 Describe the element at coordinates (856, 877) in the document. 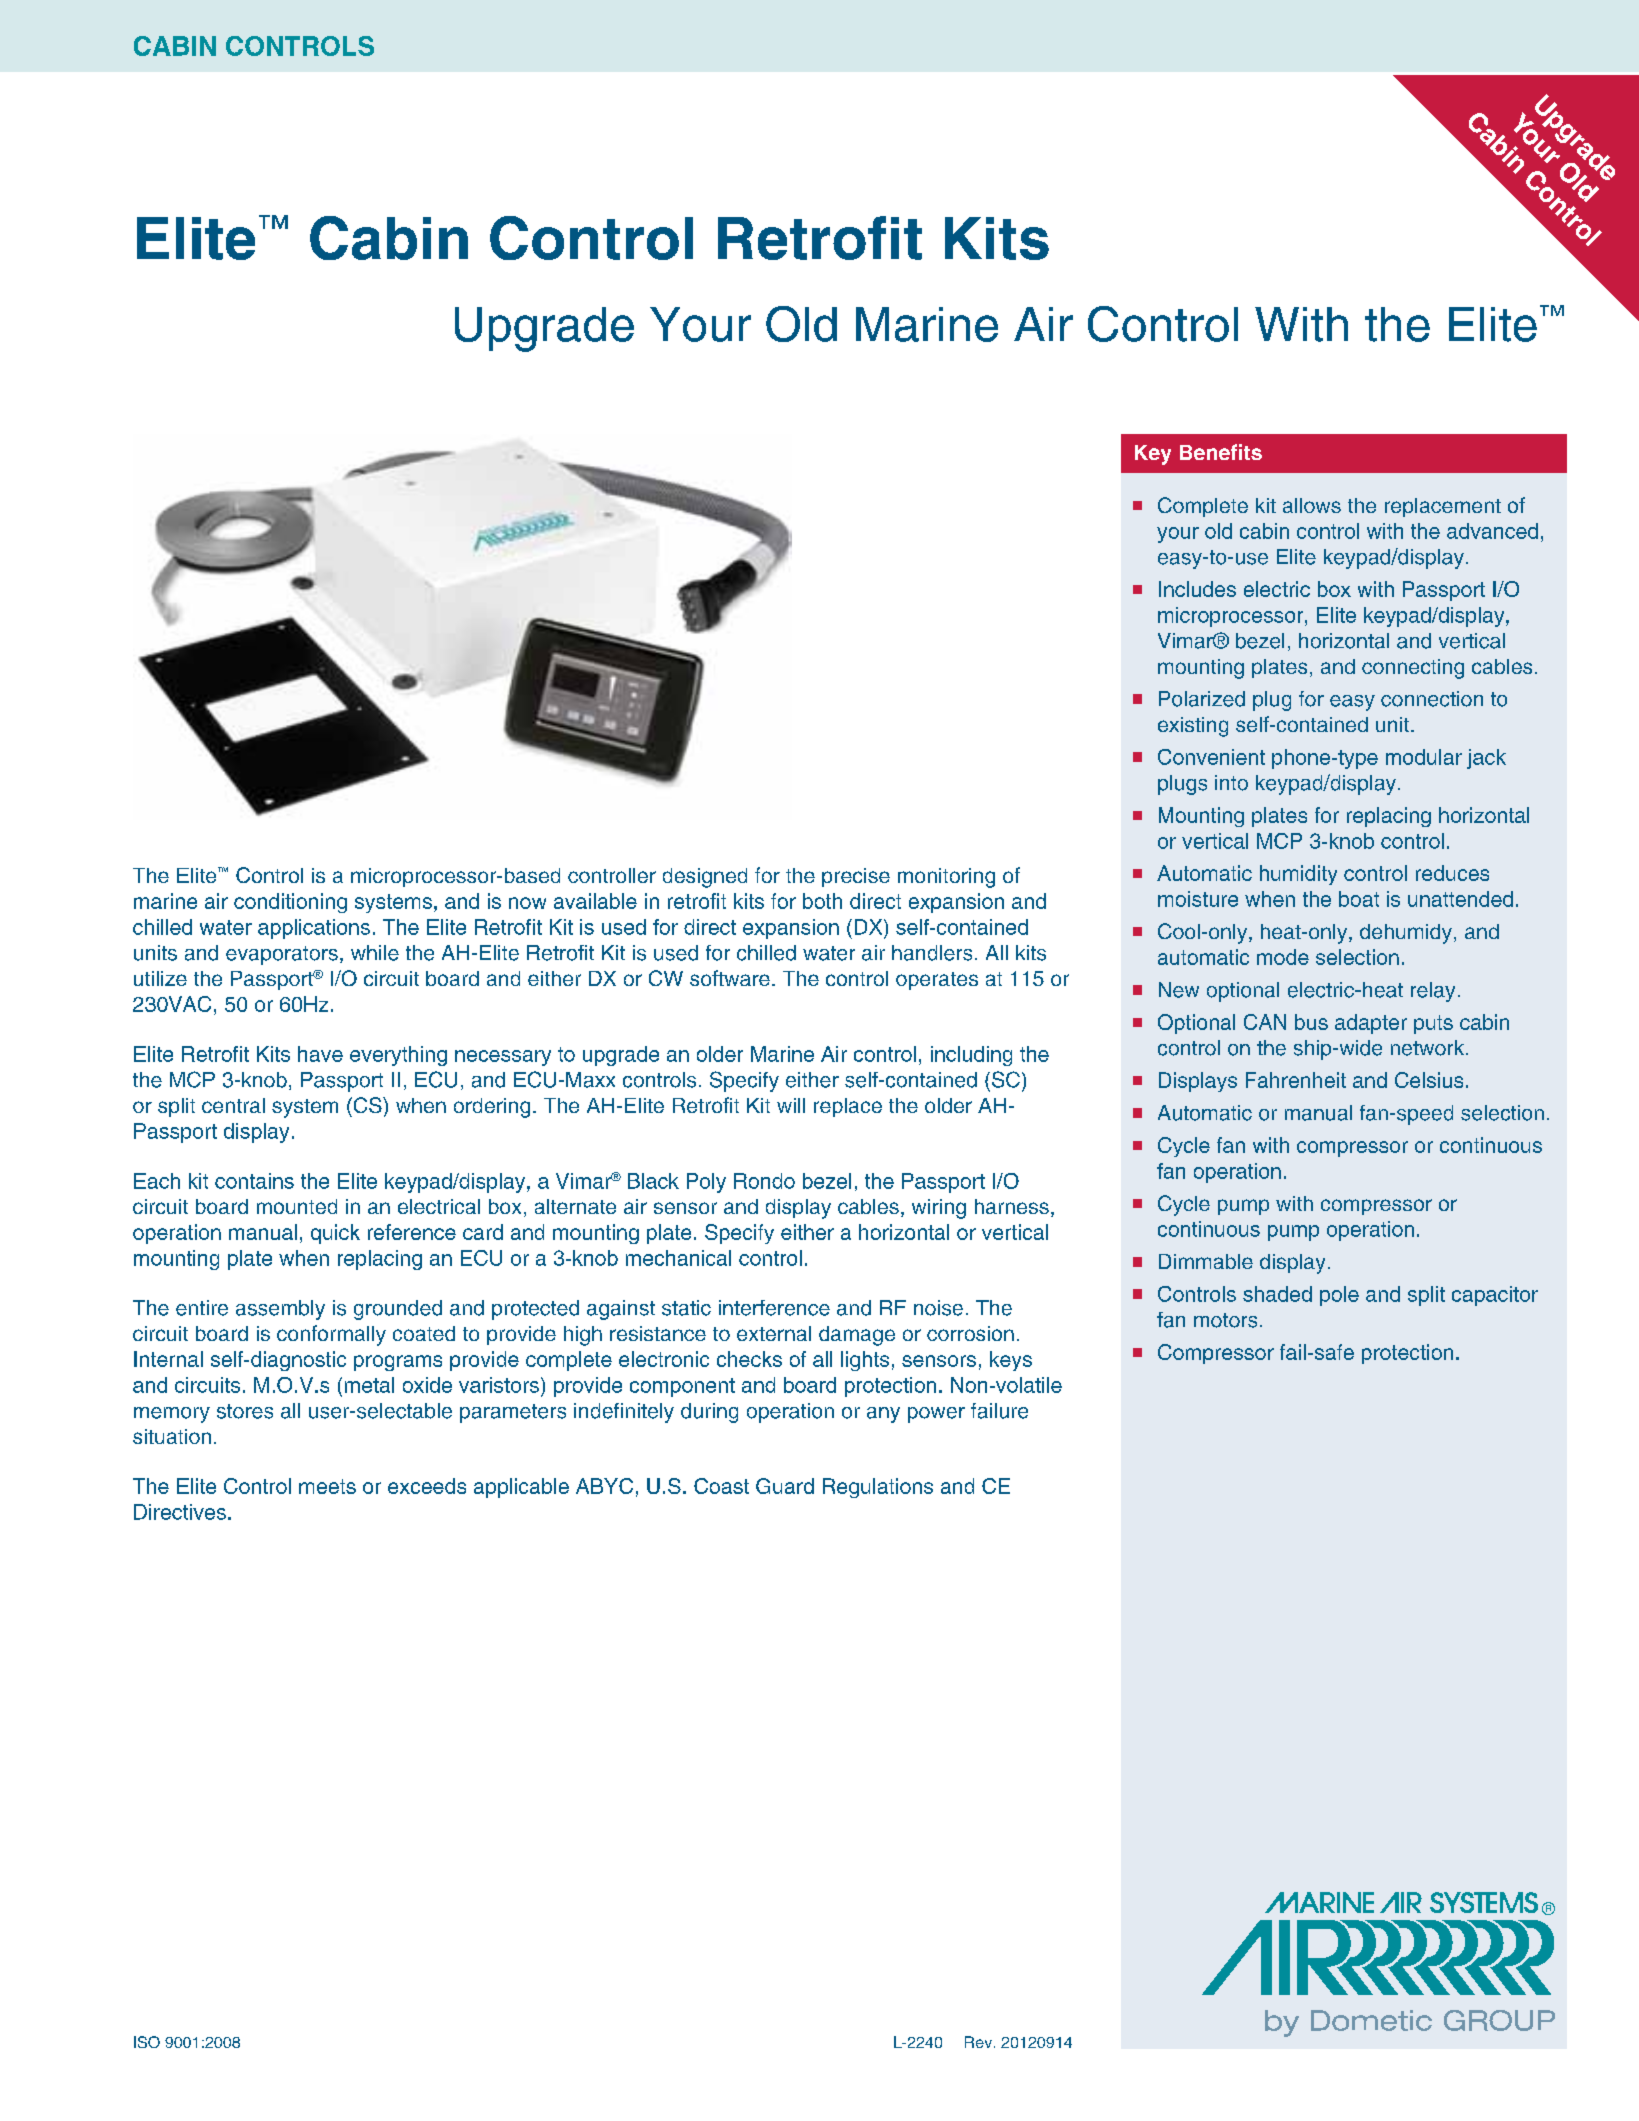

I see `precise` at that location.
